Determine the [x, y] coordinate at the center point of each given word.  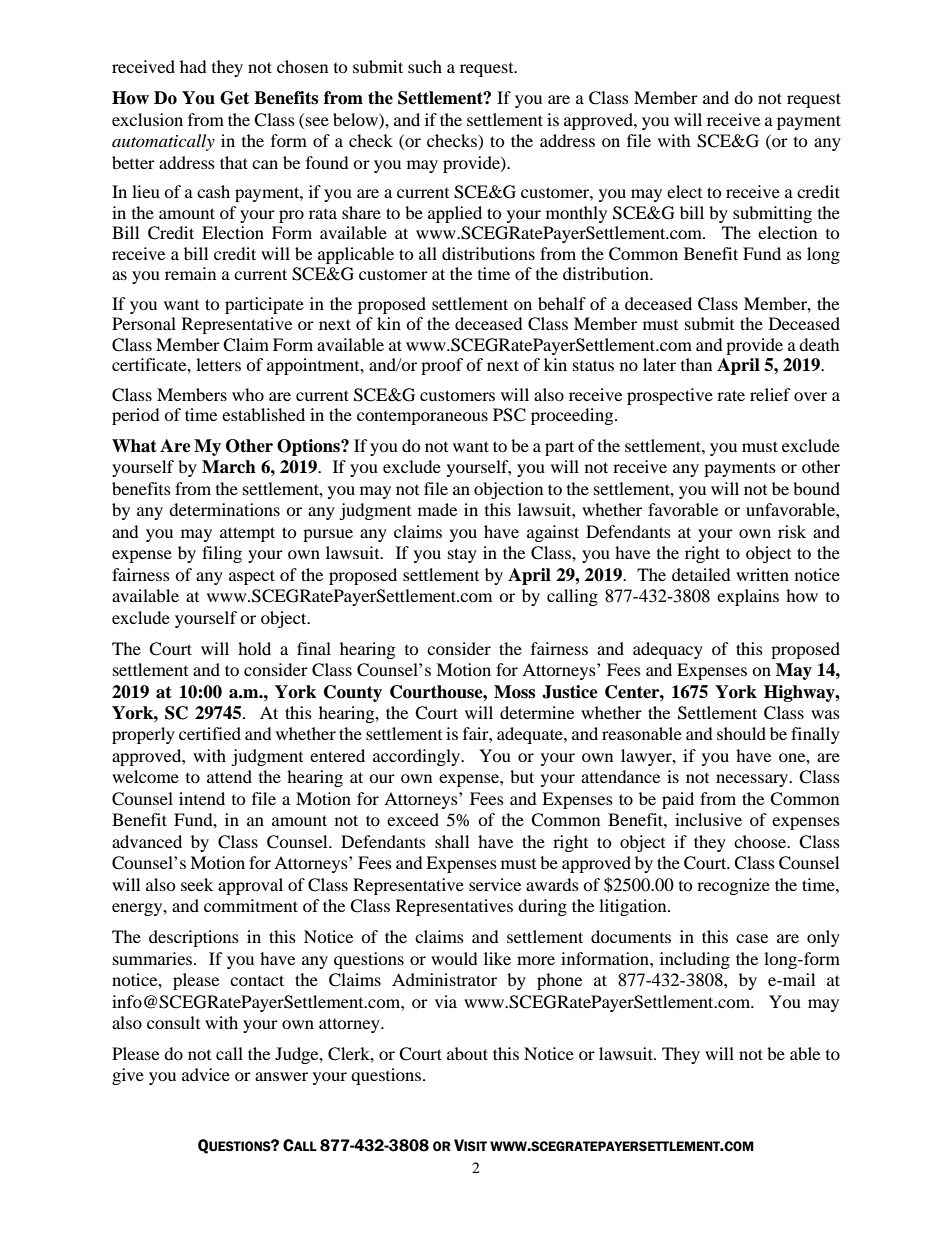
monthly [576, 214]
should [741, 733]
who [248, 394]
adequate [531, 735]
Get [234, 98]
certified [210, 733]
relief [770, 394]
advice [206, 1074]
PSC [509, 415]
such [425, 66]
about [467, 1053]
